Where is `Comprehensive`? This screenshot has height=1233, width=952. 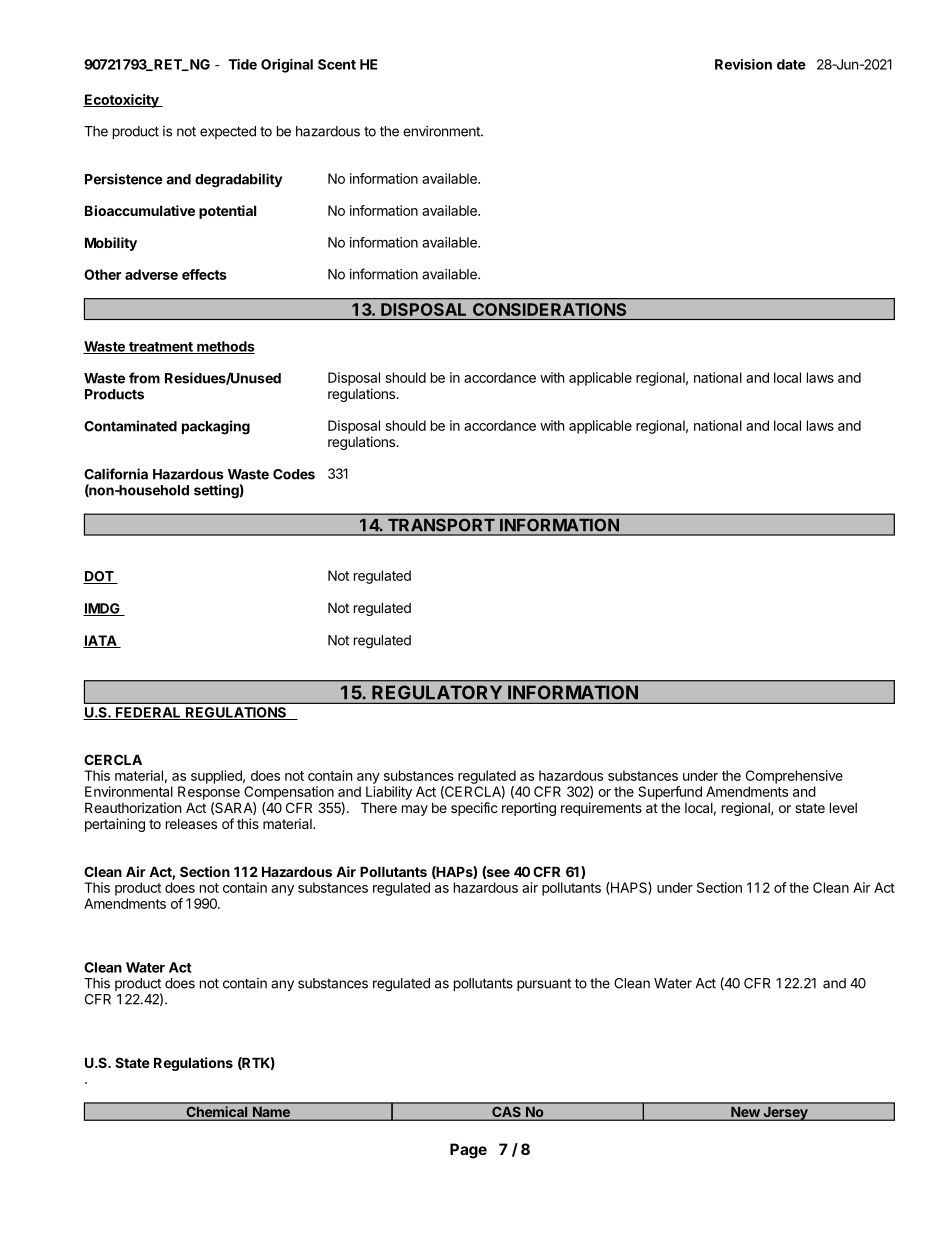 Comprehensive is located at coordinates (794, 777).
